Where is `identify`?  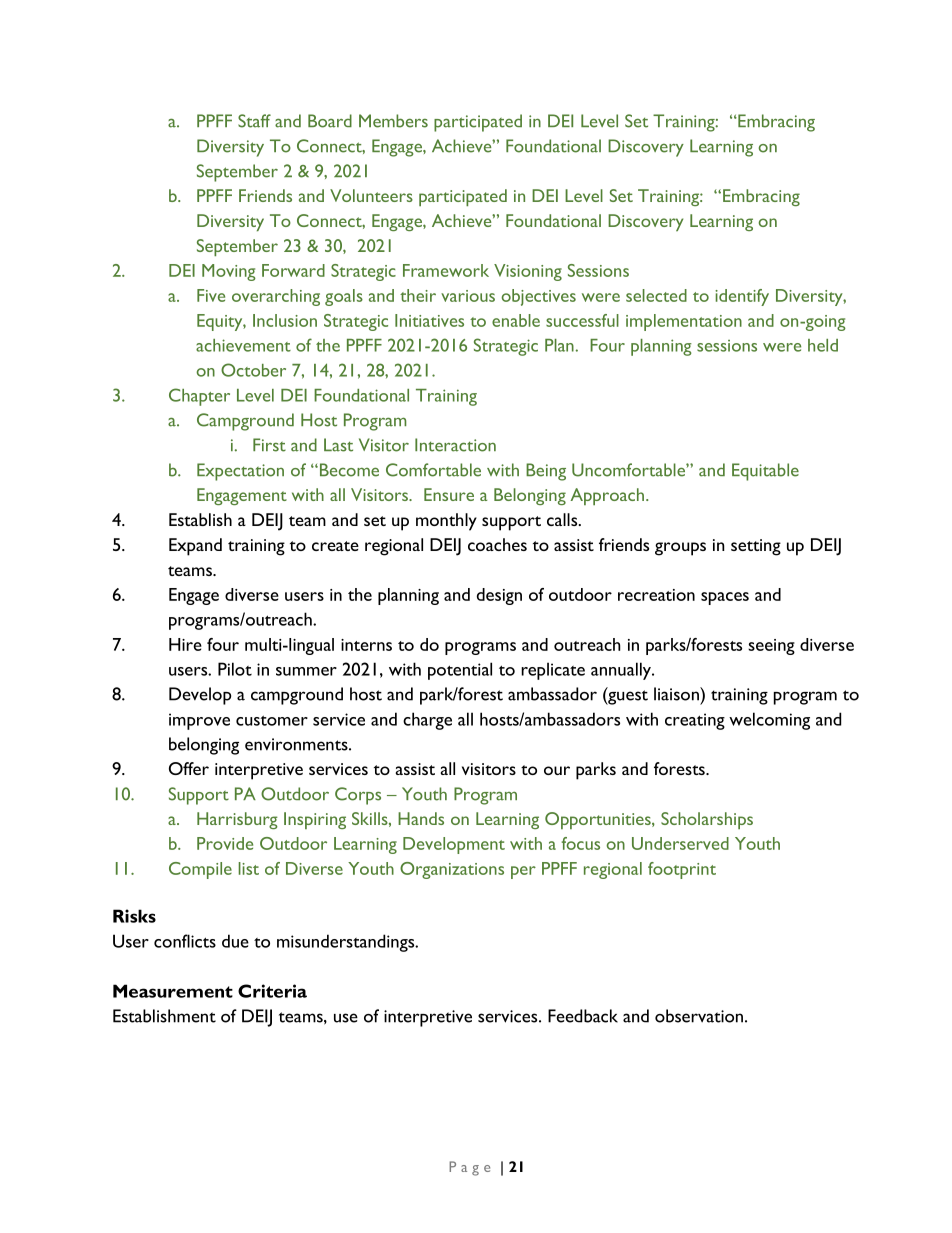 identify is located at coordinates (742, 297).
